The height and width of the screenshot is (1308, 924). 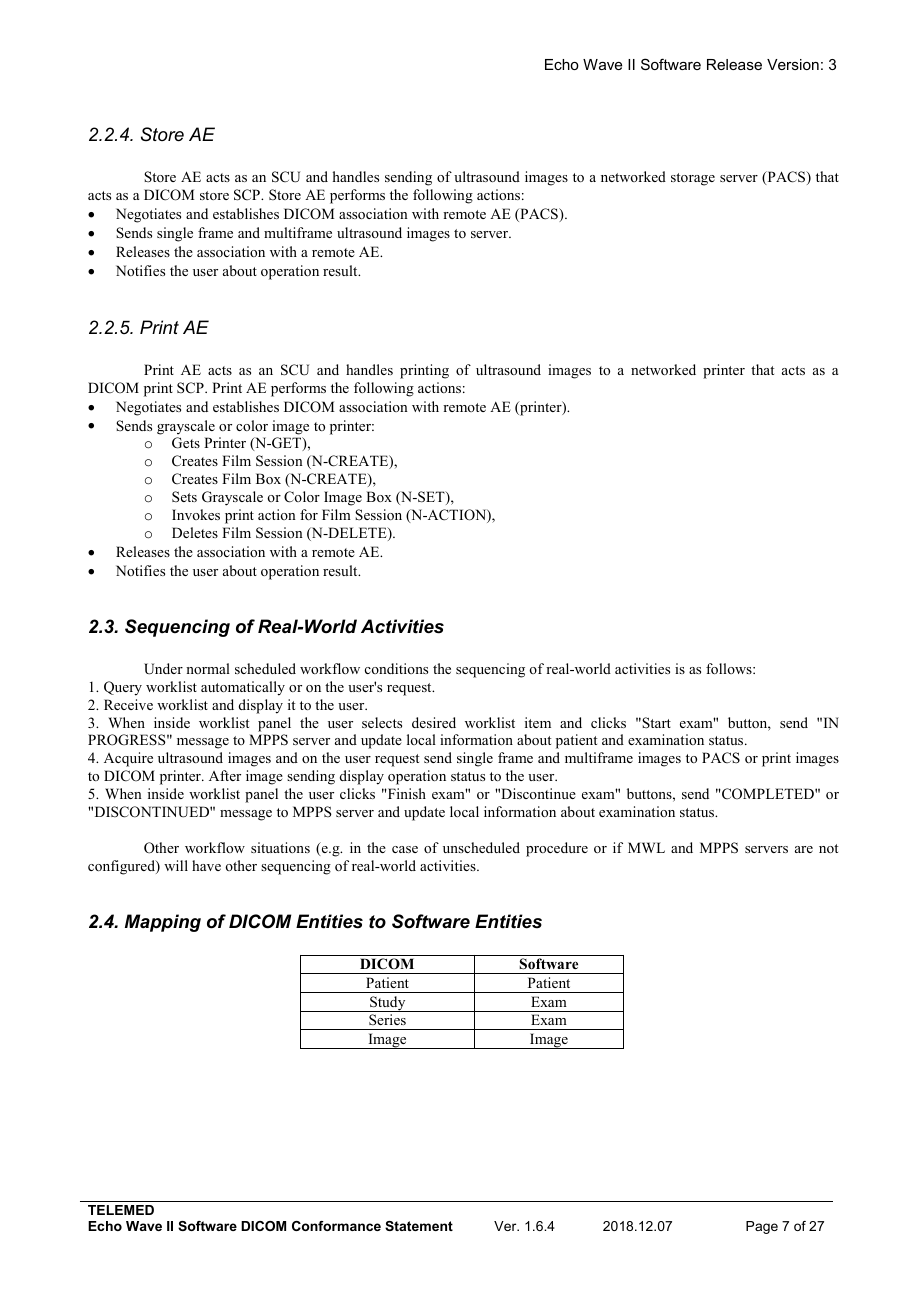 I want to click on Version, so click(x=793, y=64).
